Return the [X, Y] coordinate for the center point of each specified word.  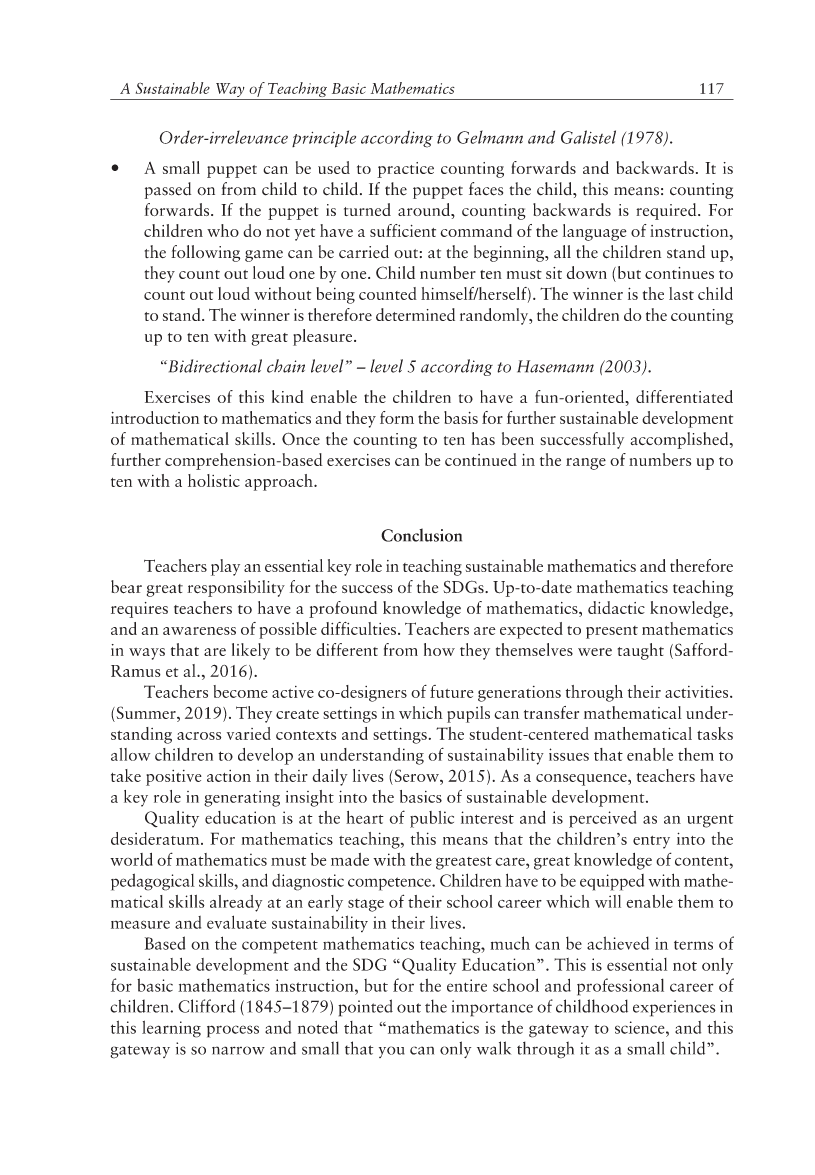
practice [405, 170]
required [667, 211]
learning [171, 1029]
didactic [616, 607]
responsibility [236, 588]
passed [168, 190]
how [439, 649]
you [392, 1052]
